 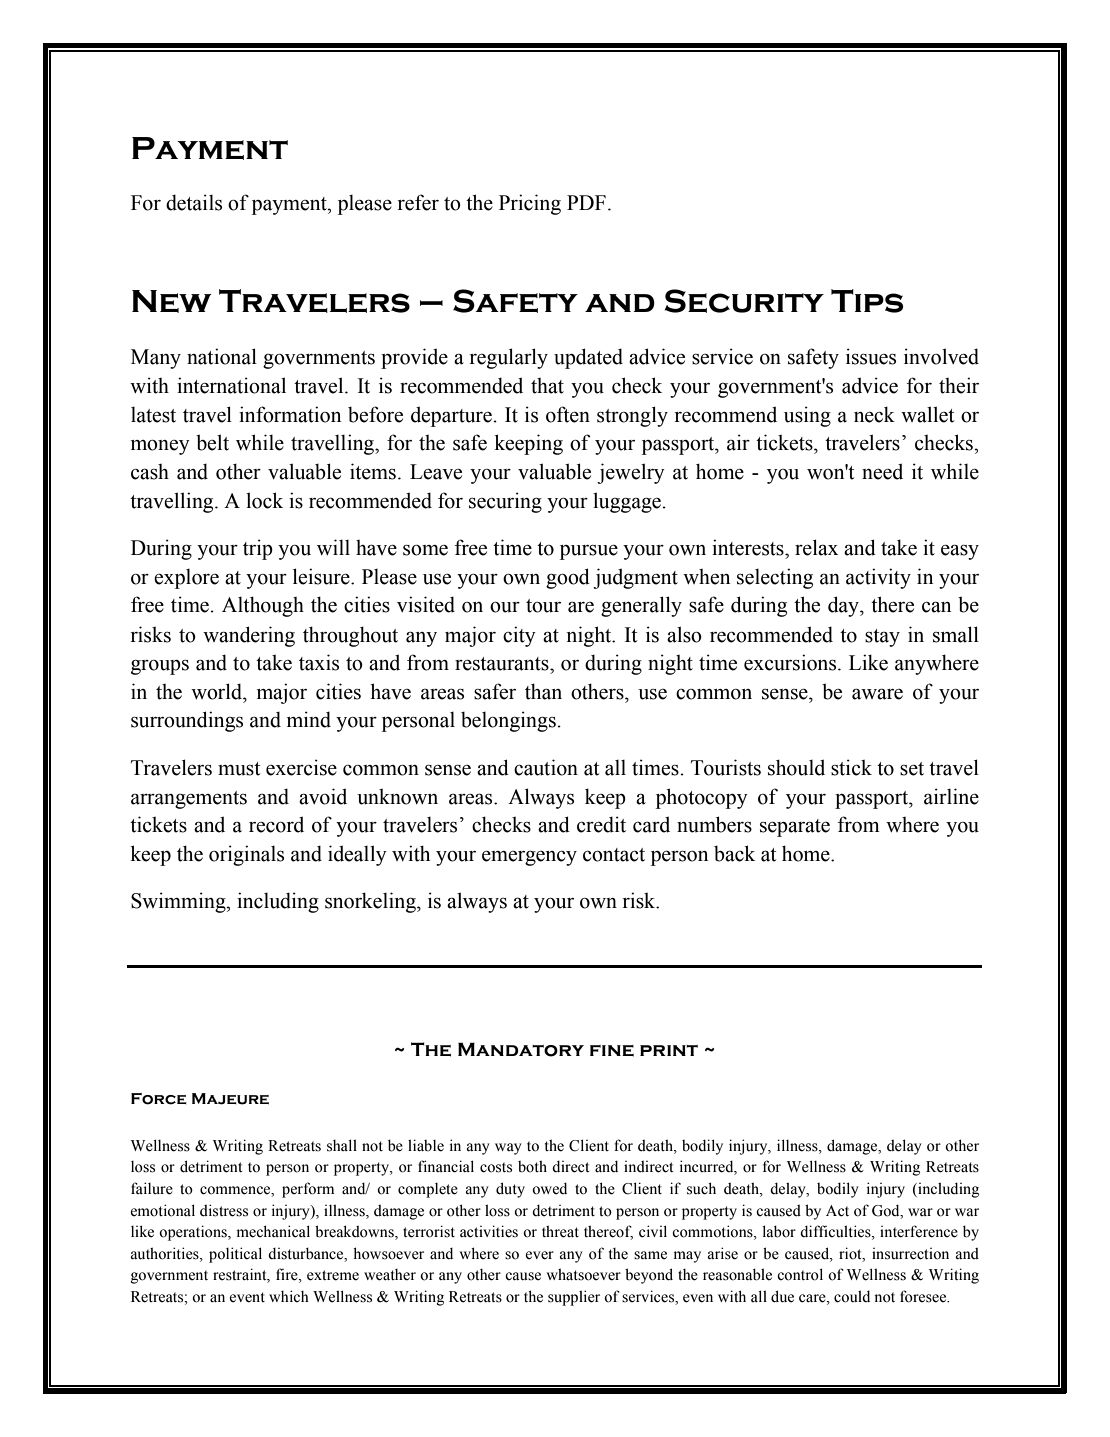 I want to click on Mandatory, so click(x=521, y=1049).
